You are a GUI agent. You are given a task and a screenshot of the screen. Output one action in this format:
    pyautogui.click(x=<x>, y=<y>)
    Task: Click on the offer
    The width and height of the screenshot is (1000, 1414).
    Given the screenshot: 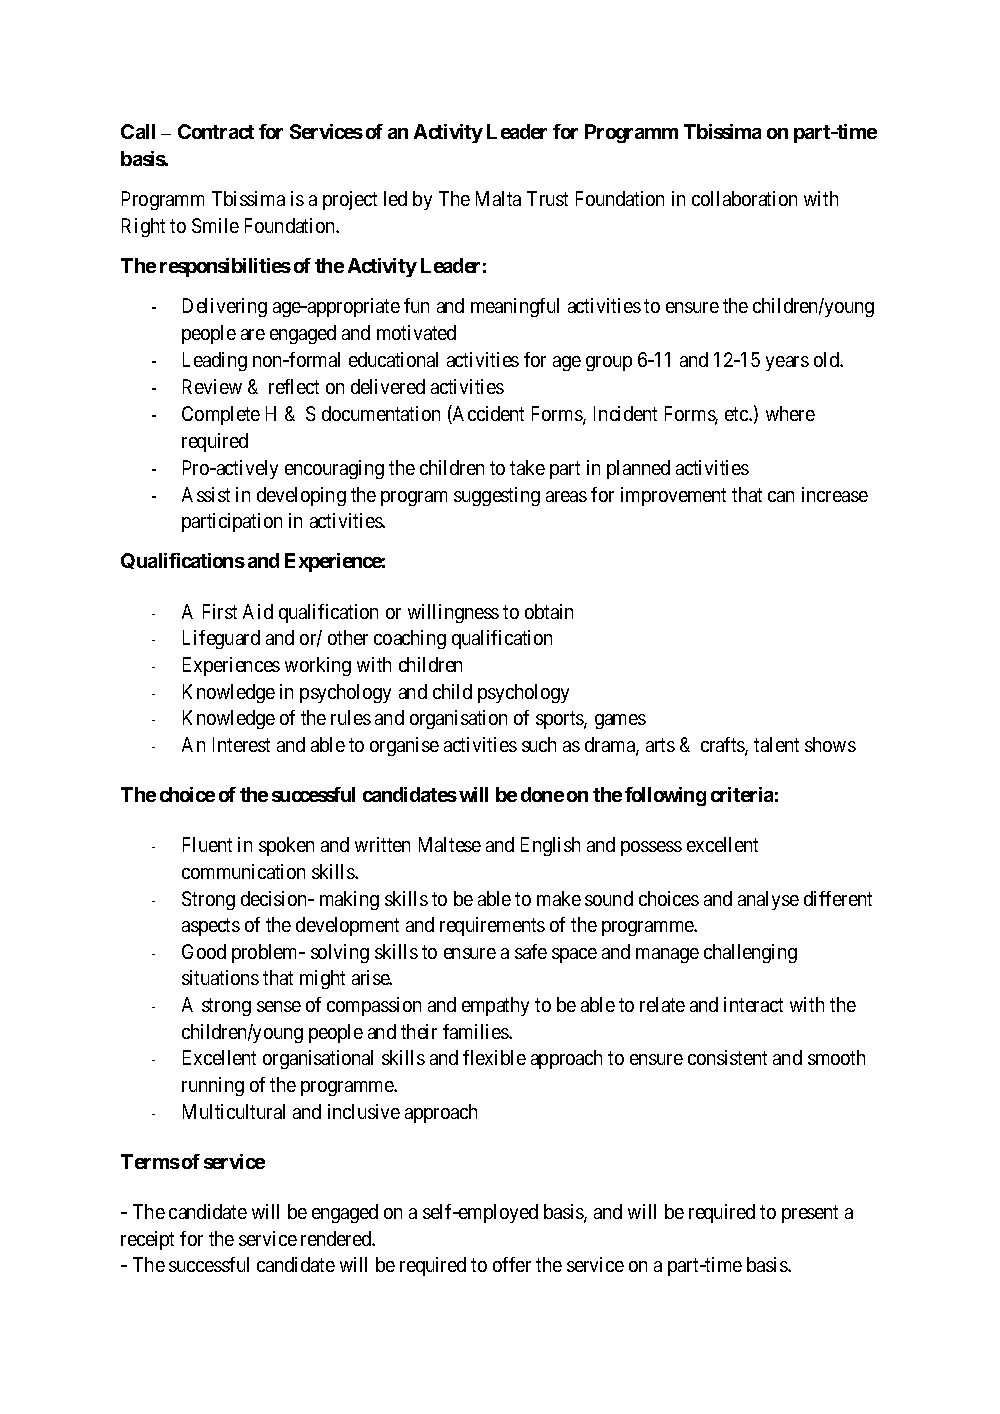 What is the action you would take?
    pyautogui.click(x=512, y=1264)
